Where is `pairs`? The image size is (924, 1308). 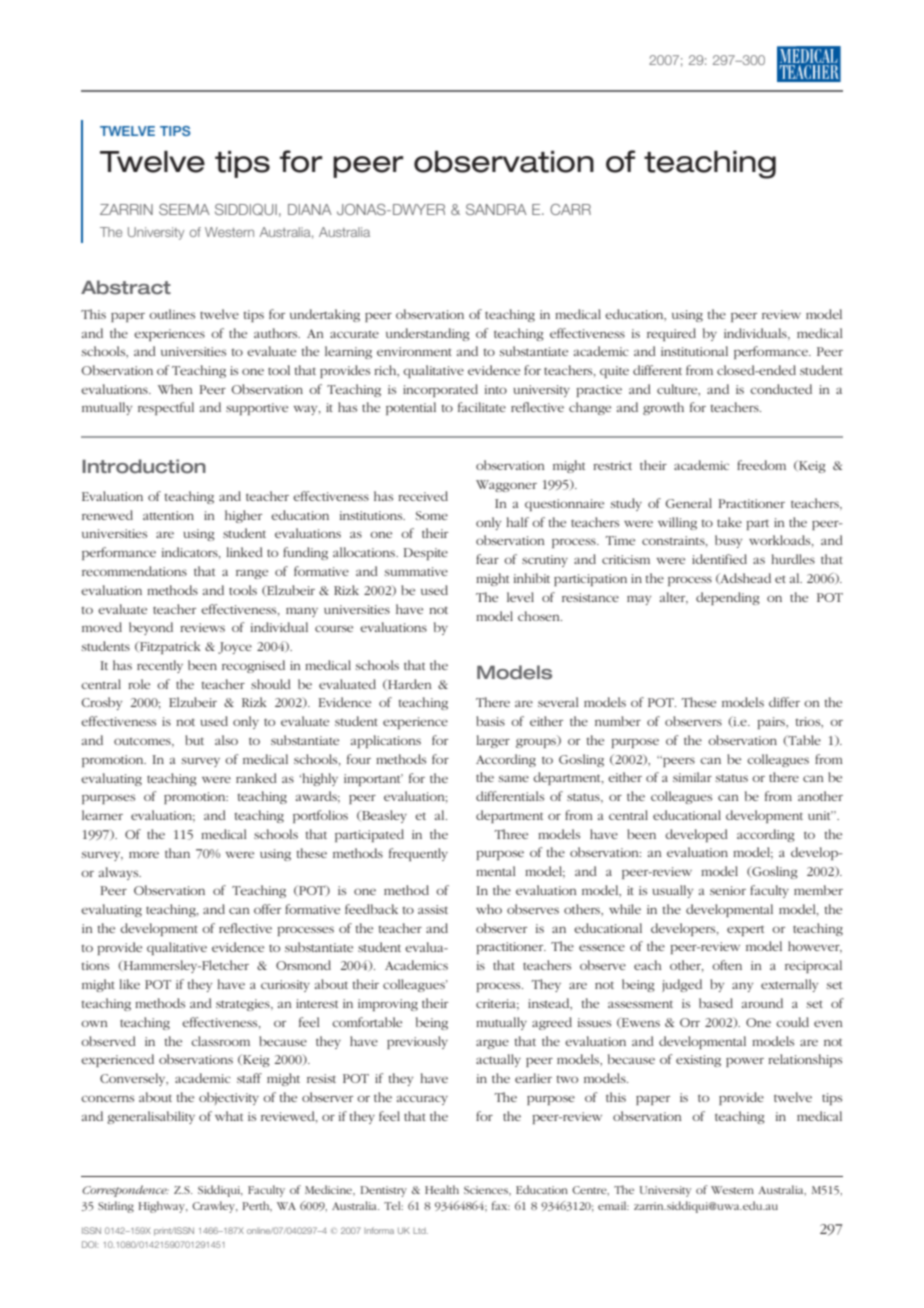
pairs is located at coordinates (772, 723).
